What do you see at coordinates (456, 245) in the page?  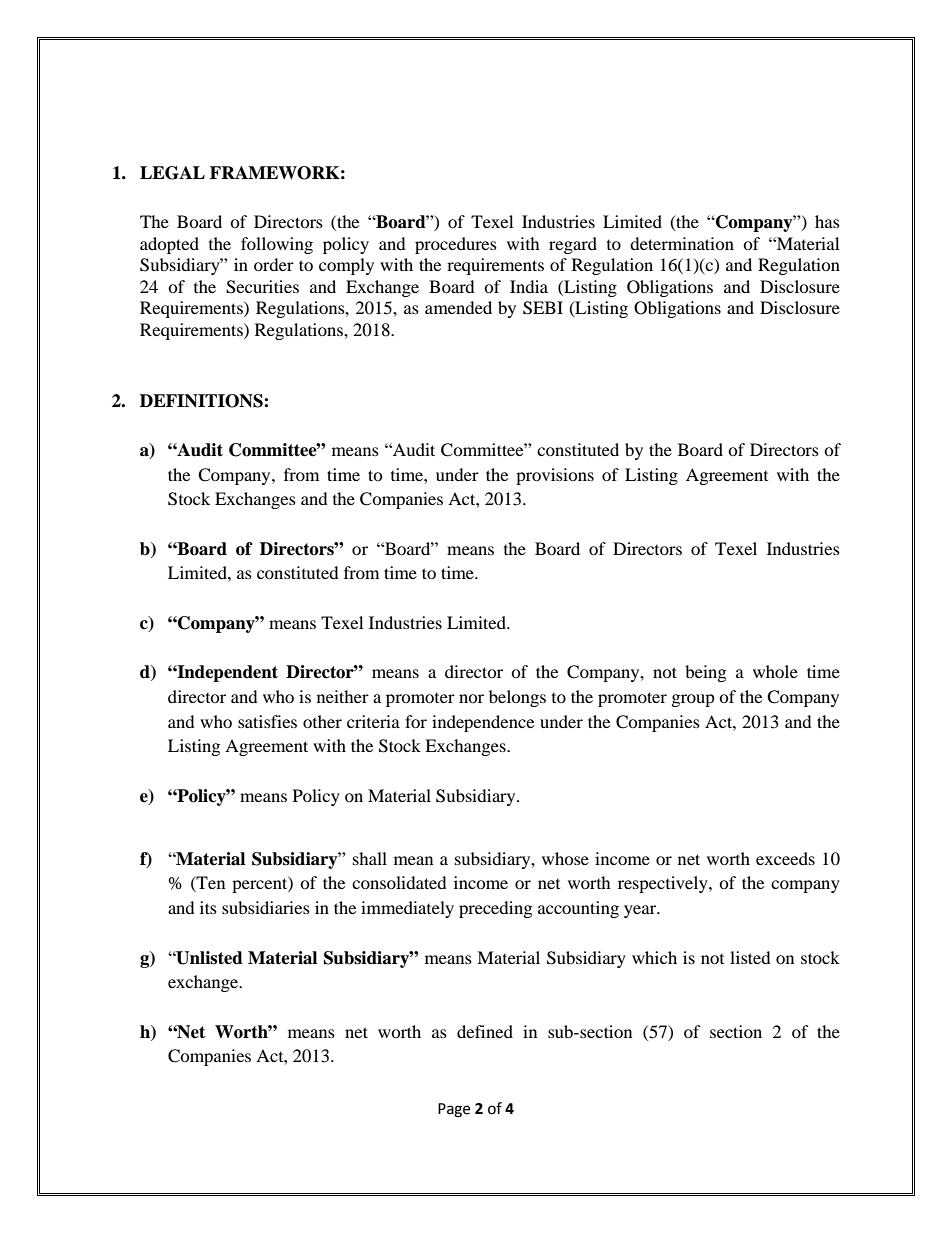 I see `procedures` at bounding box center [456, 245].
